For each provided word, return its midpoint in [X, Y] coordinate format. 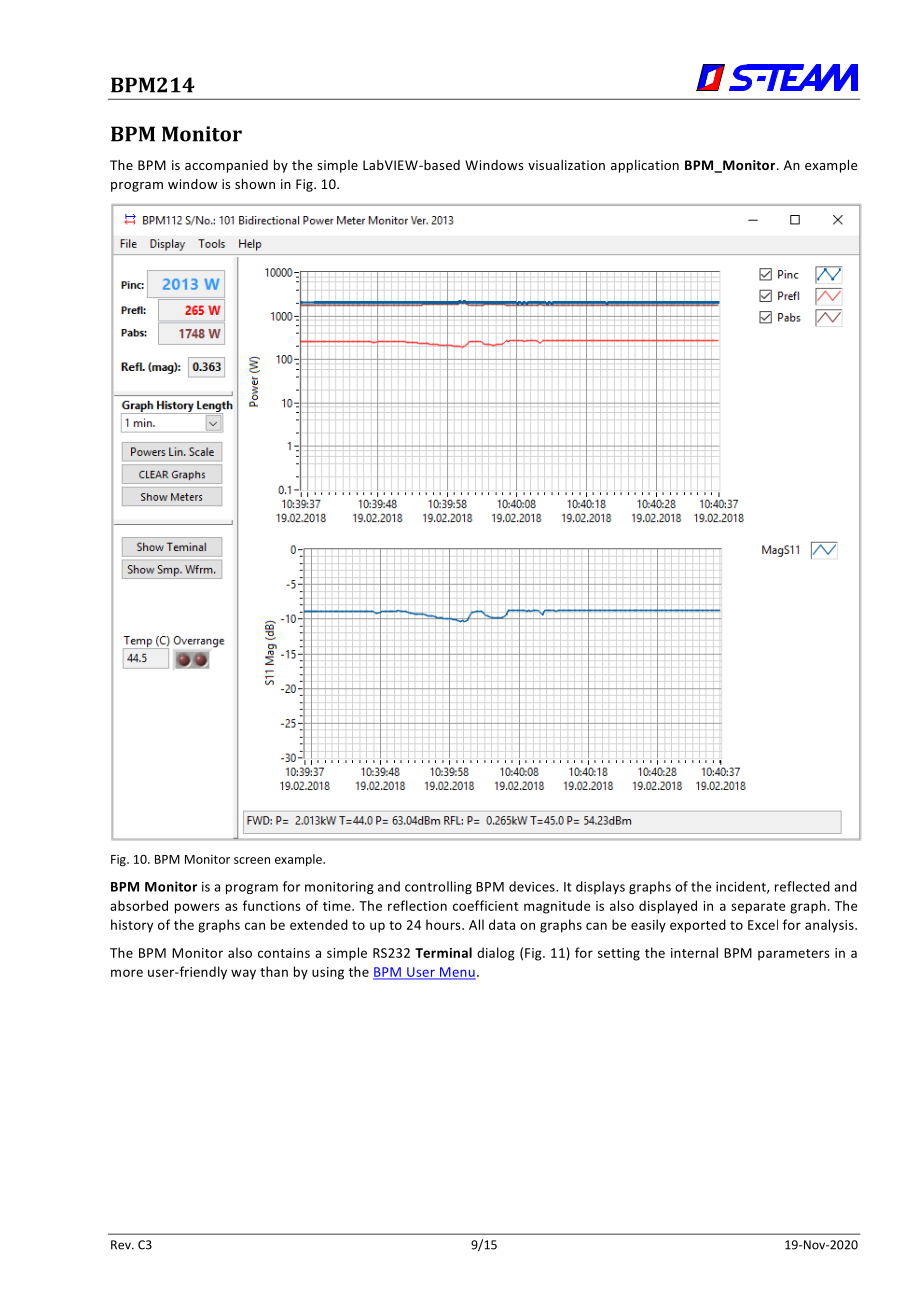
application [645, 166]
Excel [763, 924]
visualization [566, 165]
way [243, 974]
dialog [496, 954]
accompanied [226, 166]
